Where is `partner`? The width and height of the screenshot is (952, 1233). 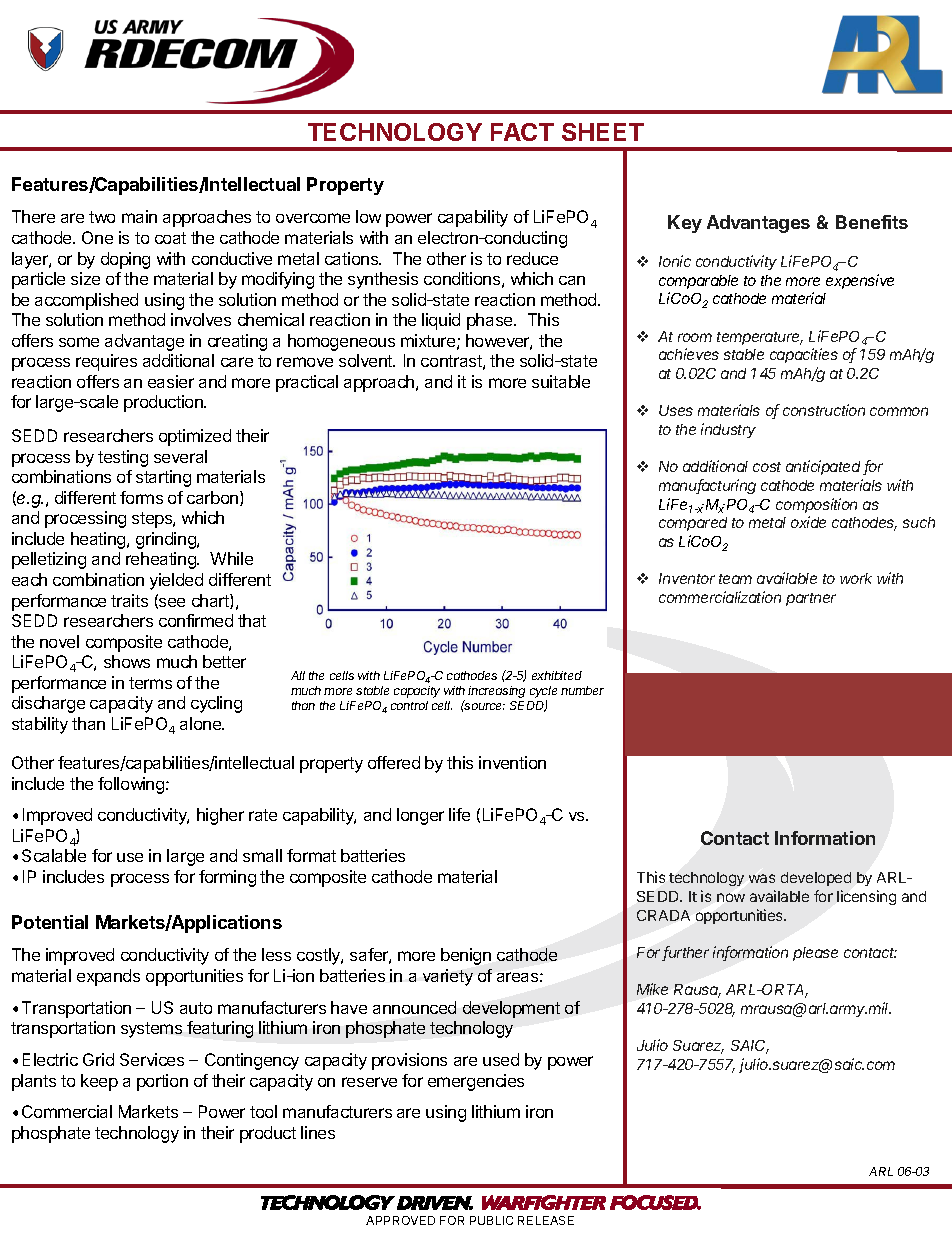
partner is located at coordinates (811, 599).
